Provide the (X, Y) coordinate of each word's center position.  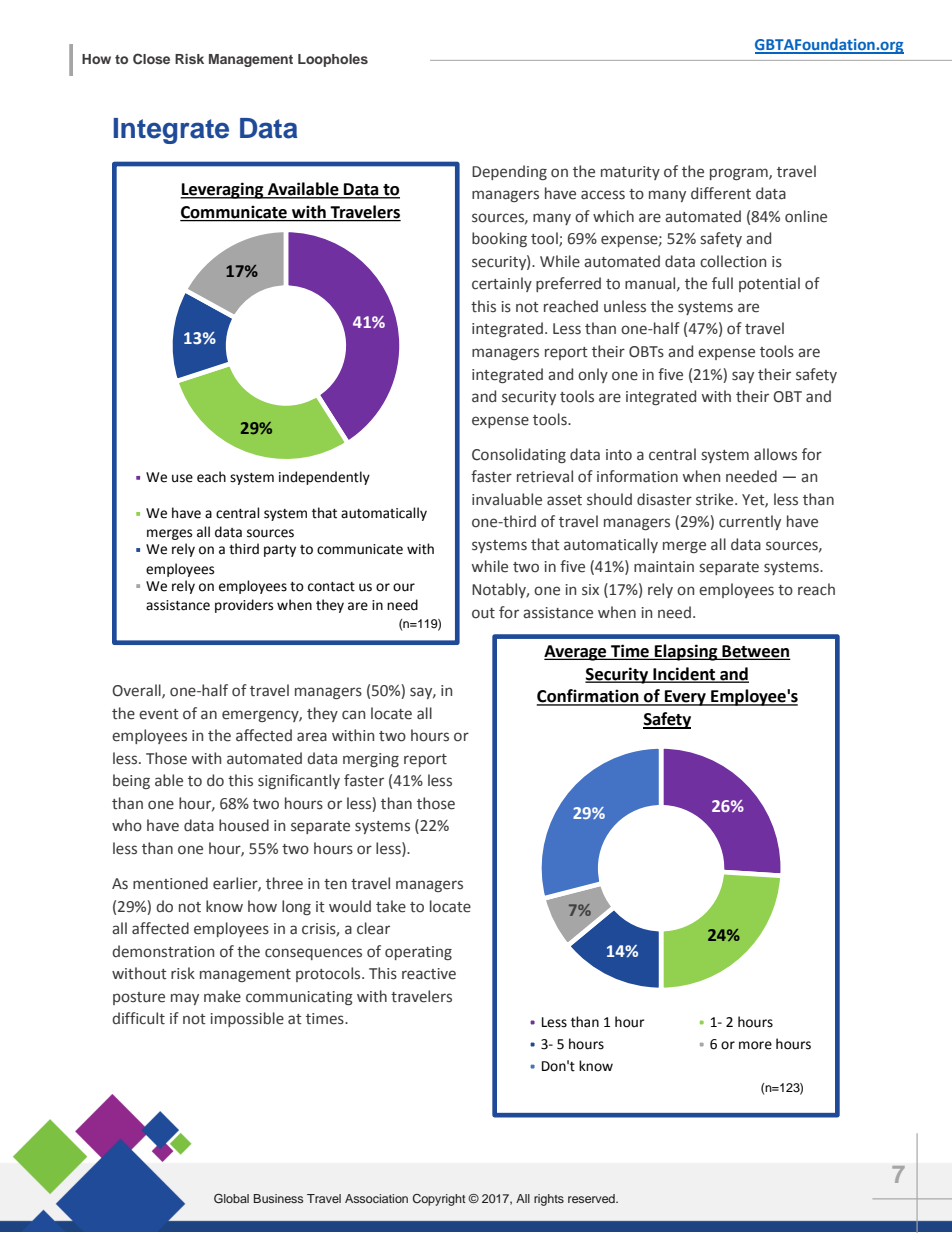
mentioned (170, 883)
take (391, 906)
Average (576, 653)
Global (231, 1199)
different (721, 193)
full (722, 283)
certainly (502, 284)
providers (244, 606)
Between (755, 652)
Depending (509, 172)
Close (151, 59)
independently (324, 478)
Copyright (439, 1200)
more (755, 1045)
